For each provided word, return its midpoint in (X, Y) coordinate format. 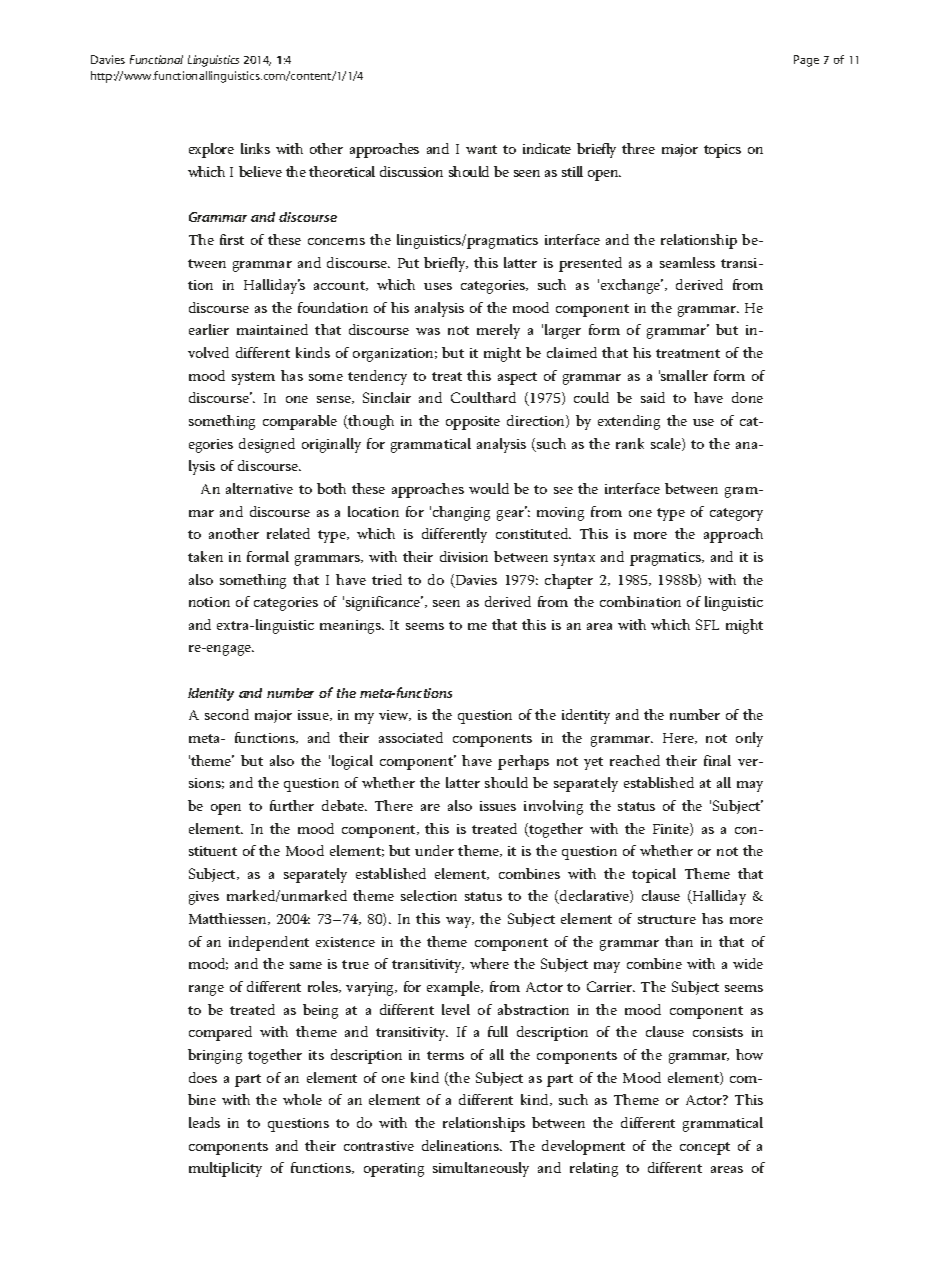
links (255, 148)
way (460, 922)
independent (269, 943)
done (747, 397)
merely (498, 331)
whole (302, 1099)
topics (722, 151)
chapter (569, 581)
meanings (352, 627)
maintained (272, 329)
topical (654, 875)
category (736, 514)
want (481, 149)
